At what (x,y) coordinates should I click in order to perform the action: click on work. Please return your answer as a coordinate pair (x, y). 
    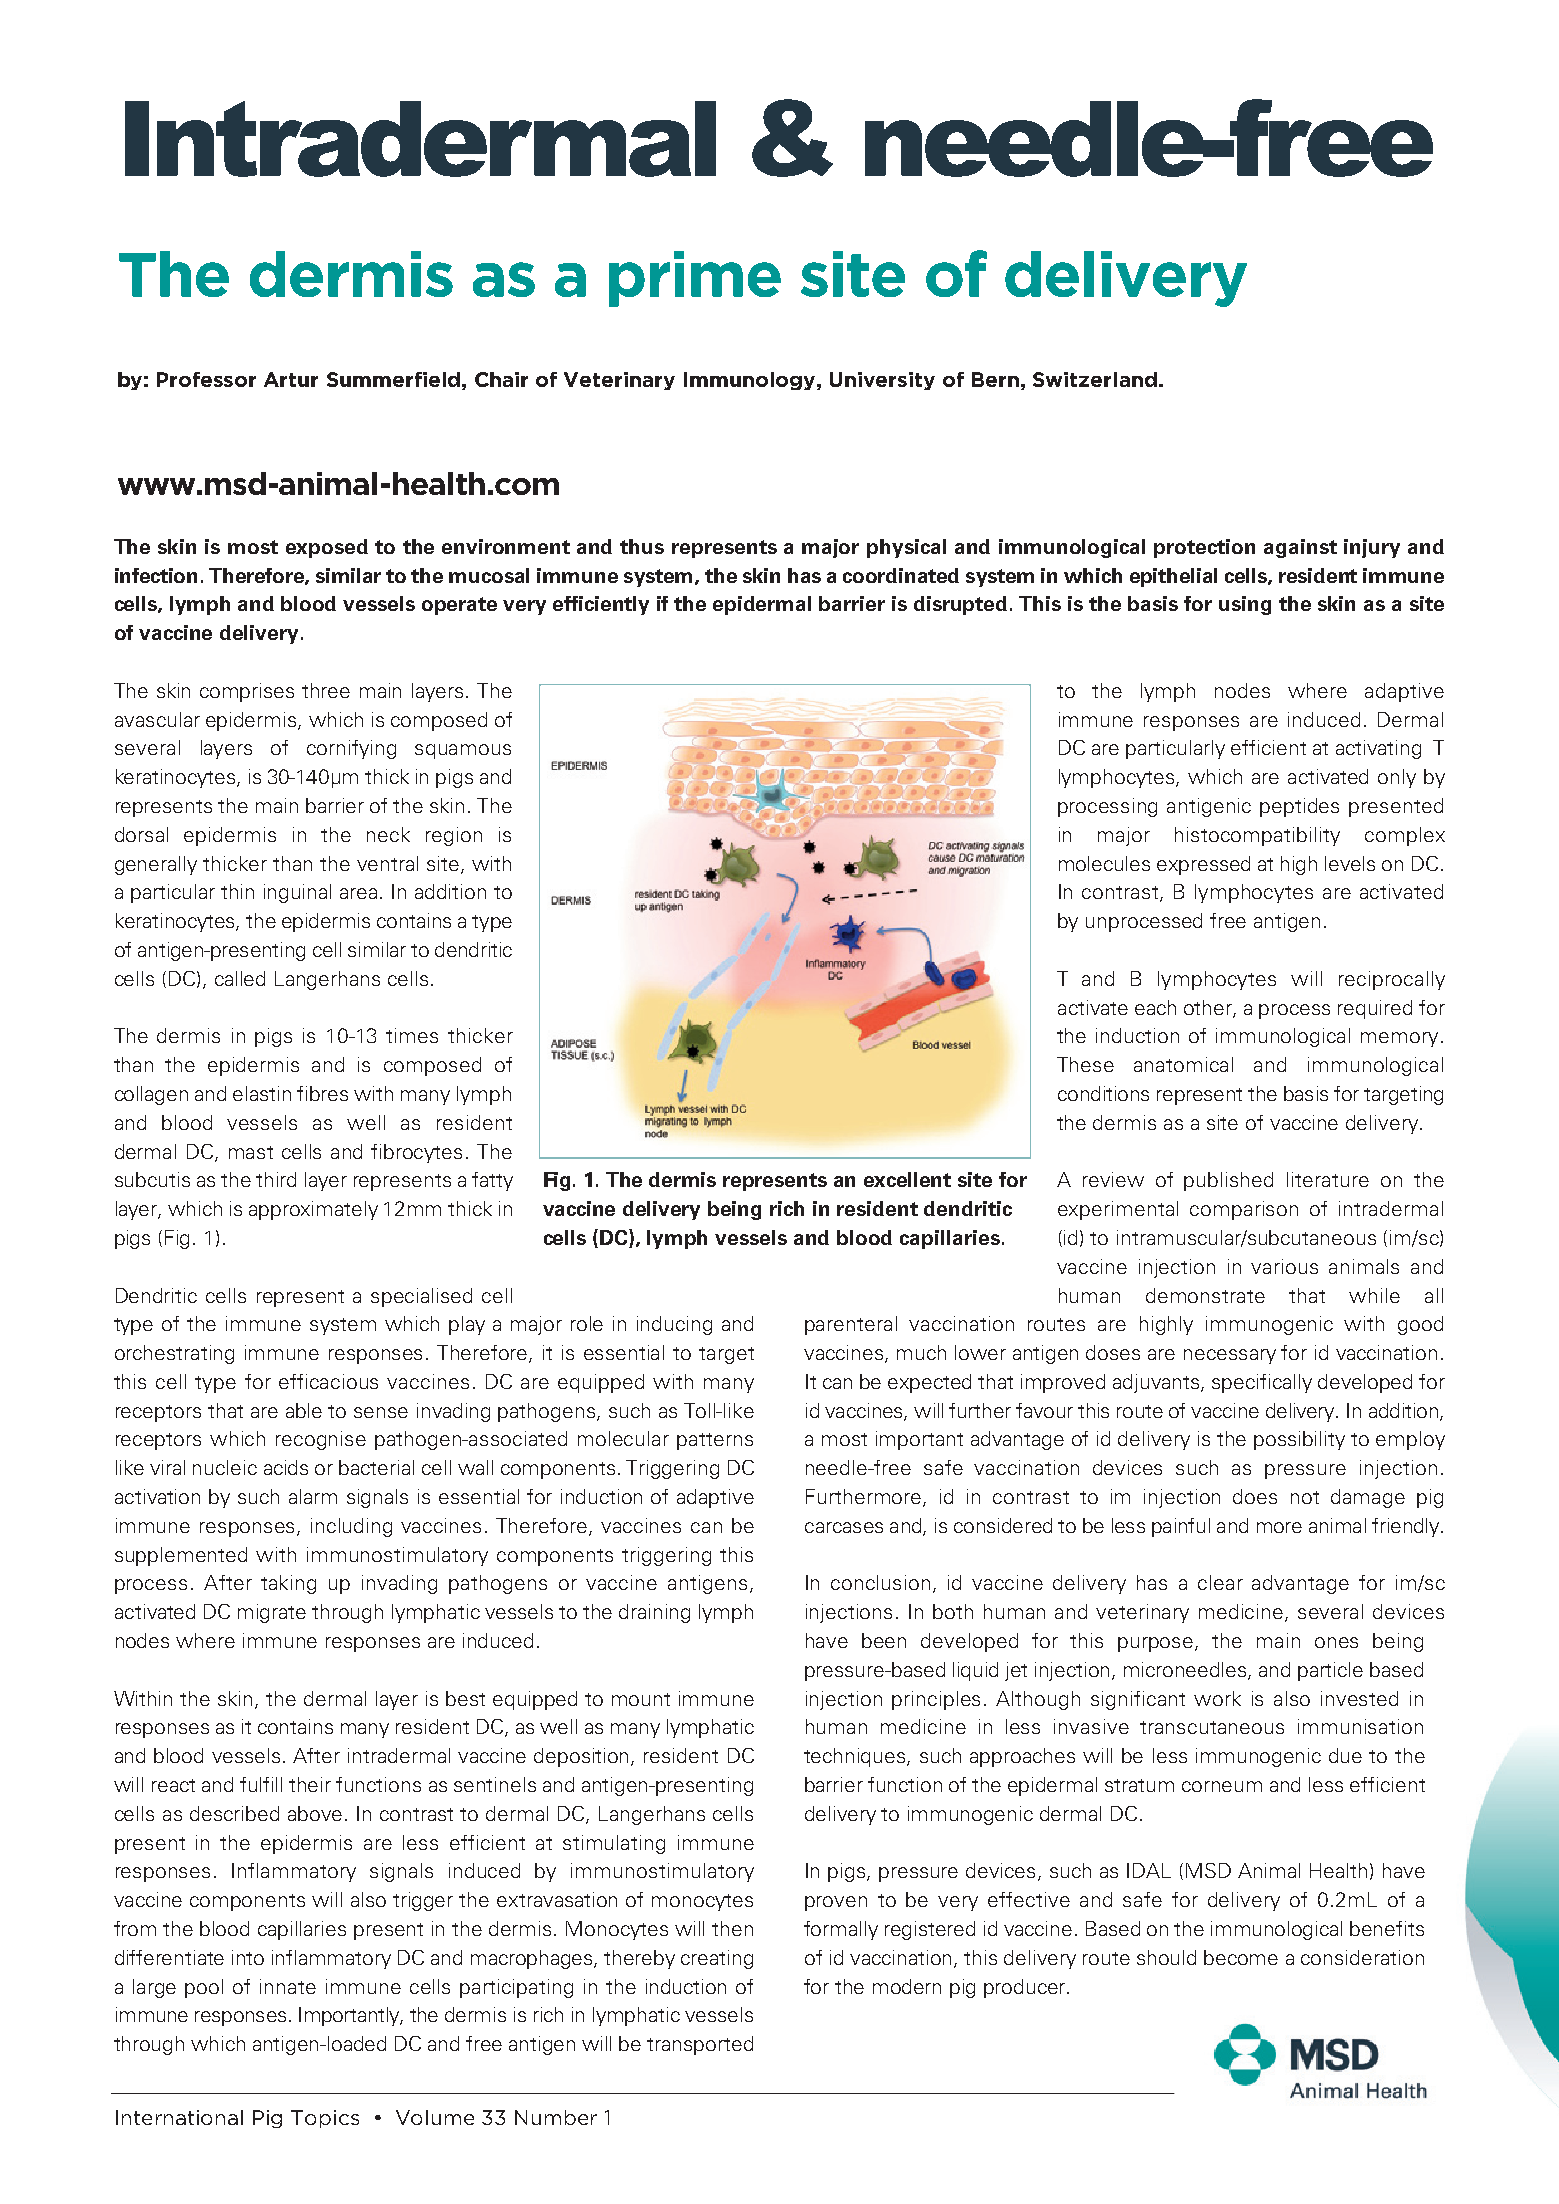
    Looking at the image, I should click on (1217, 1698).
